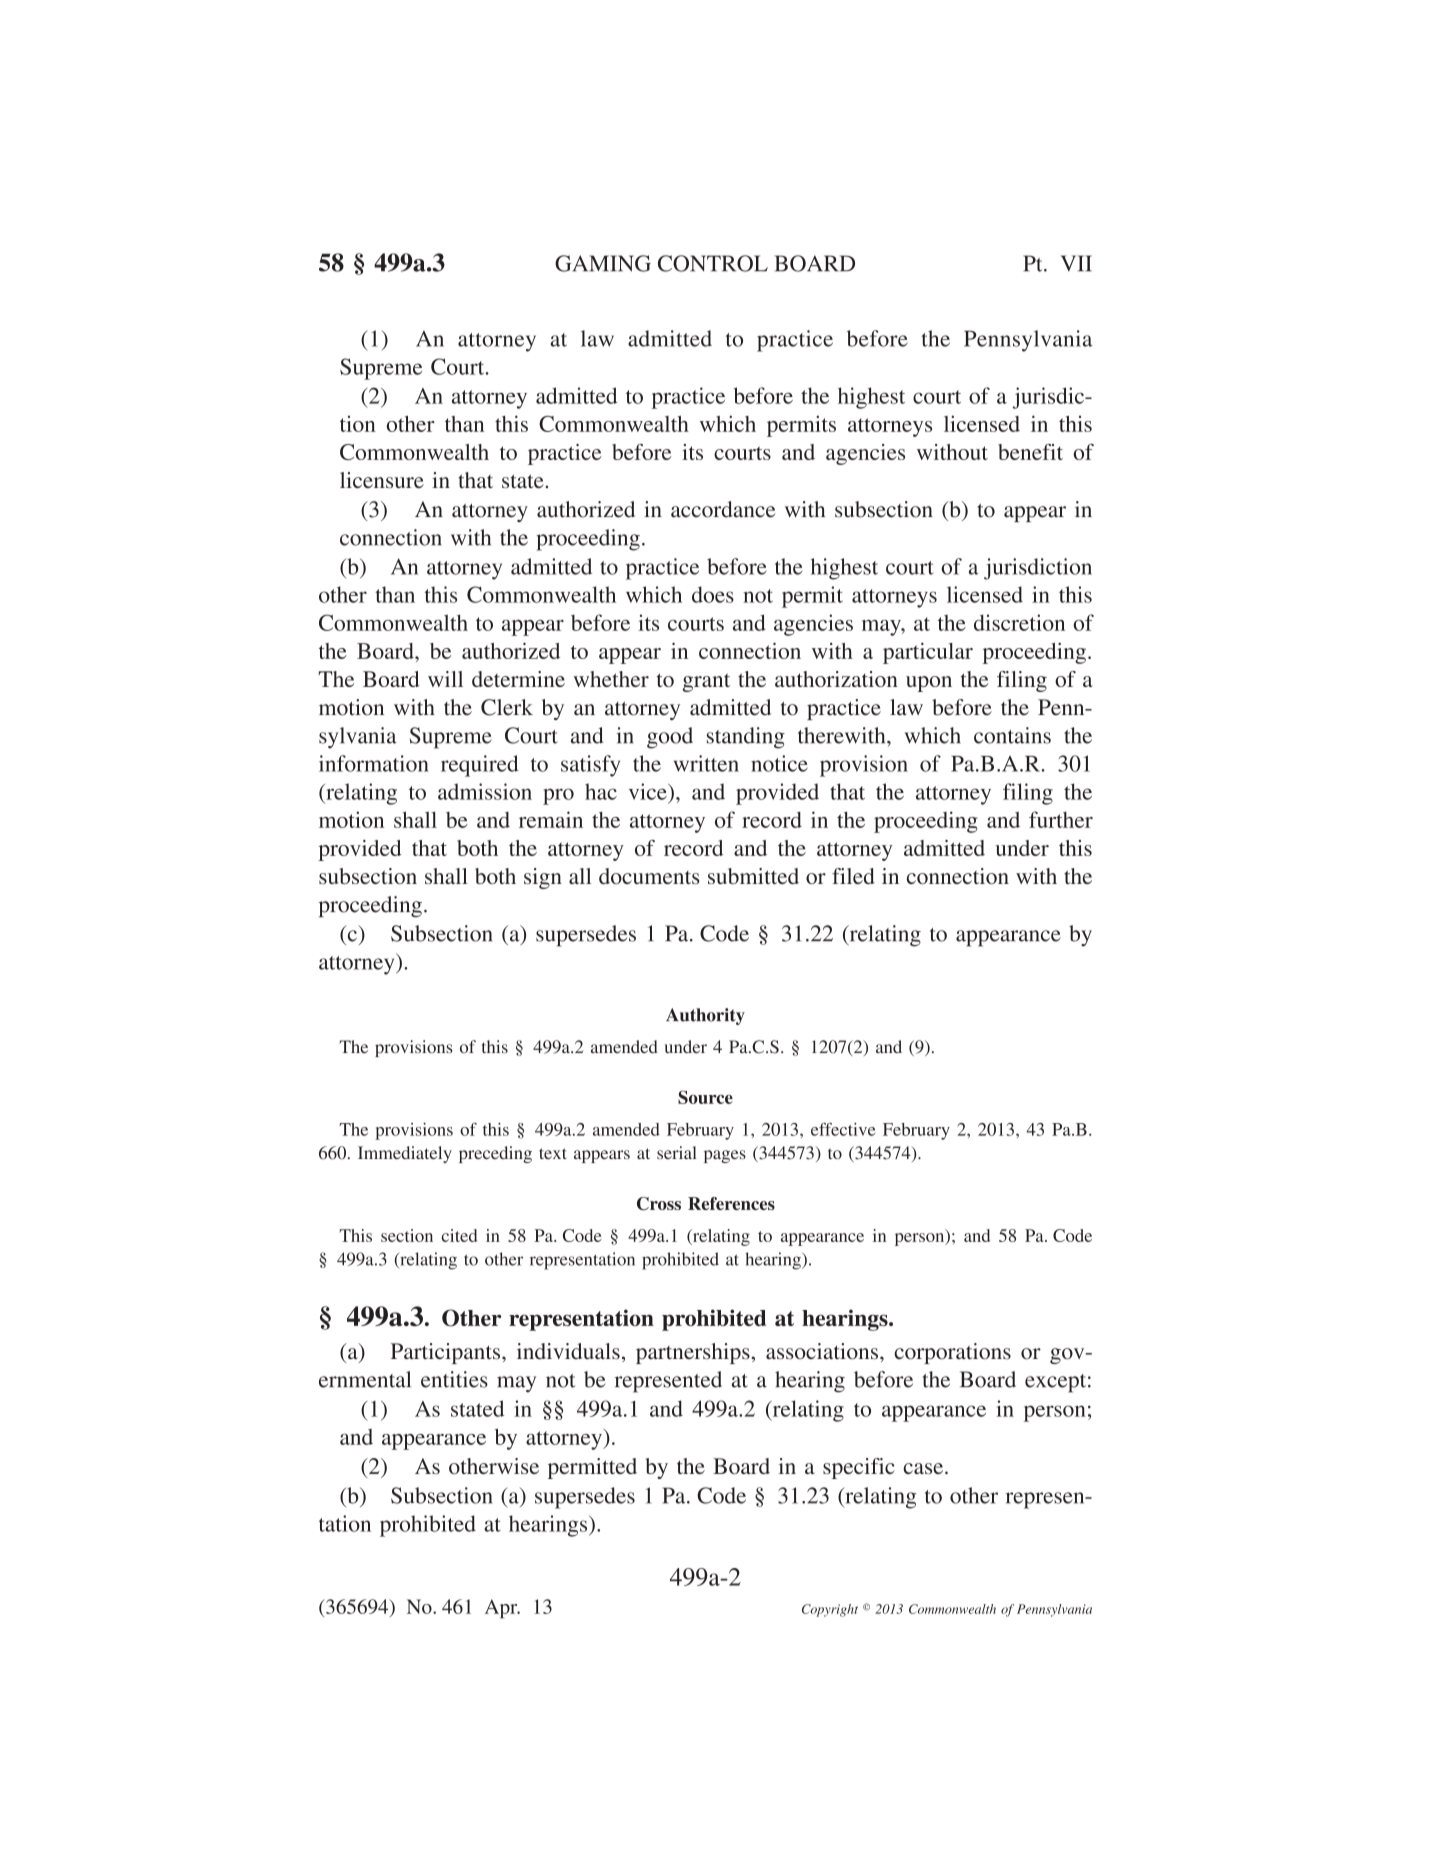 The height and width of the screenshot is (1862, 1439). I want to click on GAMING, so click(603, 263).
